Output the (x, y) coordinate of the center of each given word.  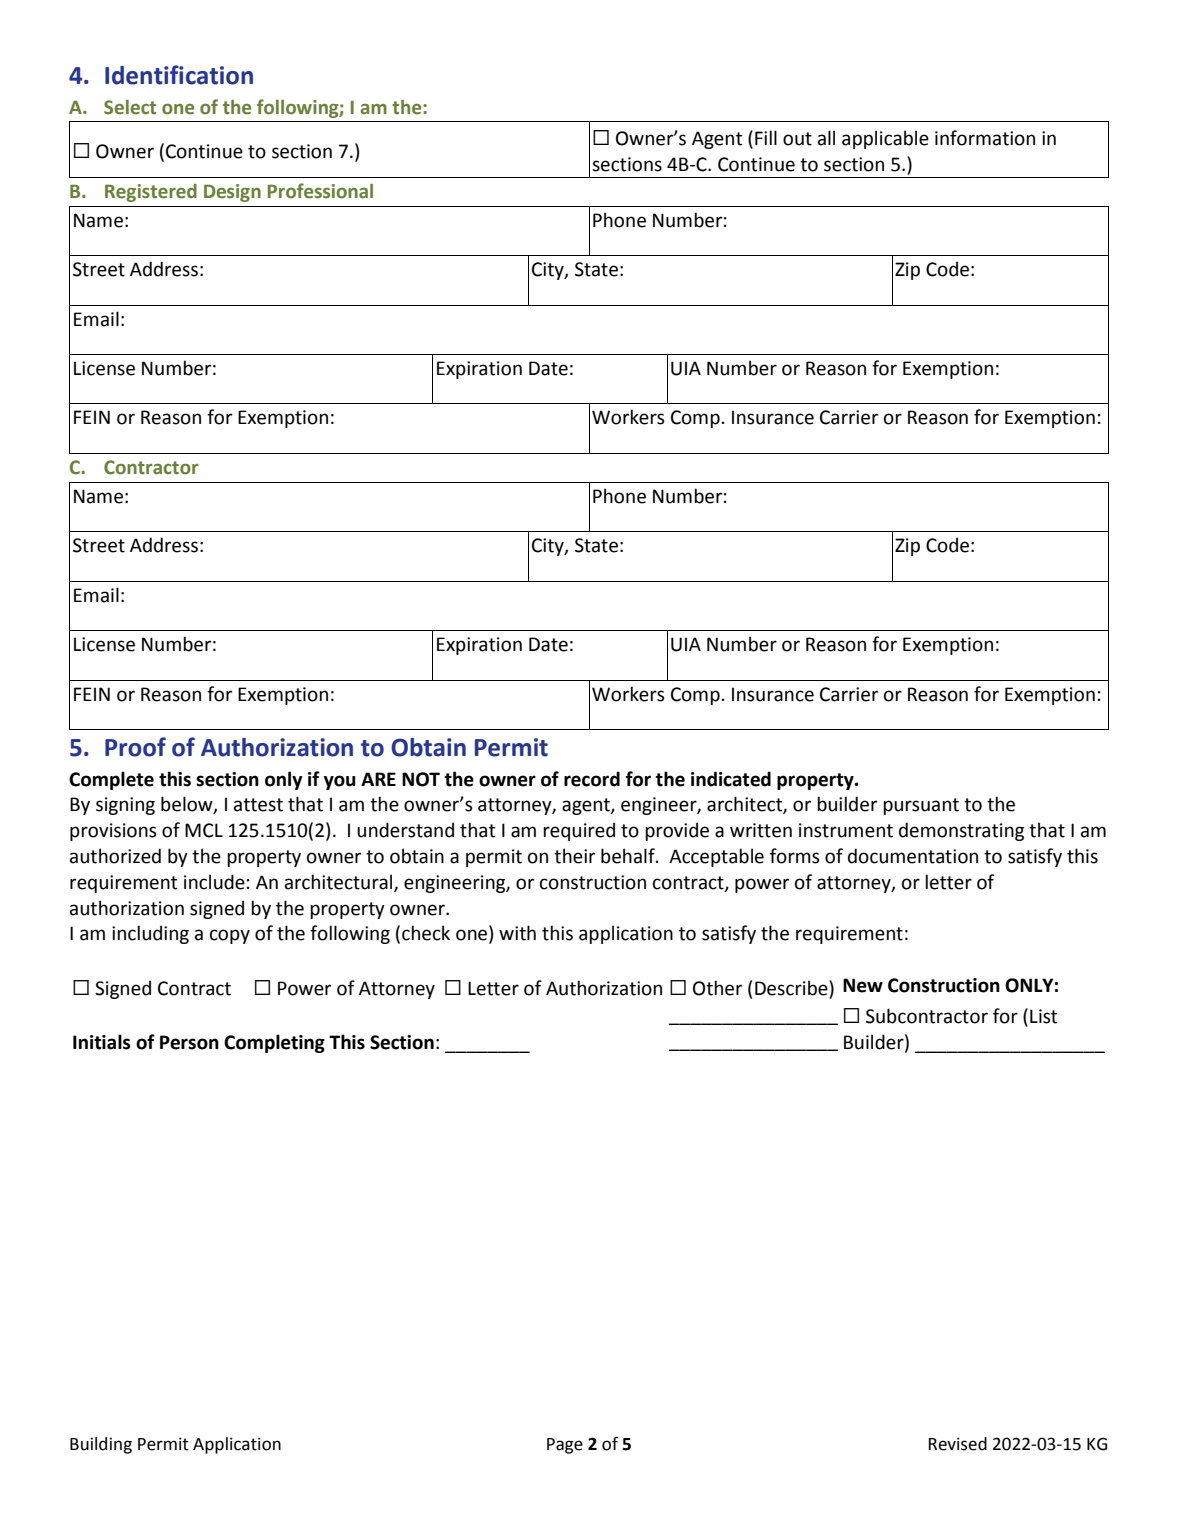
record (592, 779)
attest (258, 805)
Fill (766, 137)
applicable (885, 139)
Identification (179, 75)
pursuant (921, 806)
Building (101, 1445)
